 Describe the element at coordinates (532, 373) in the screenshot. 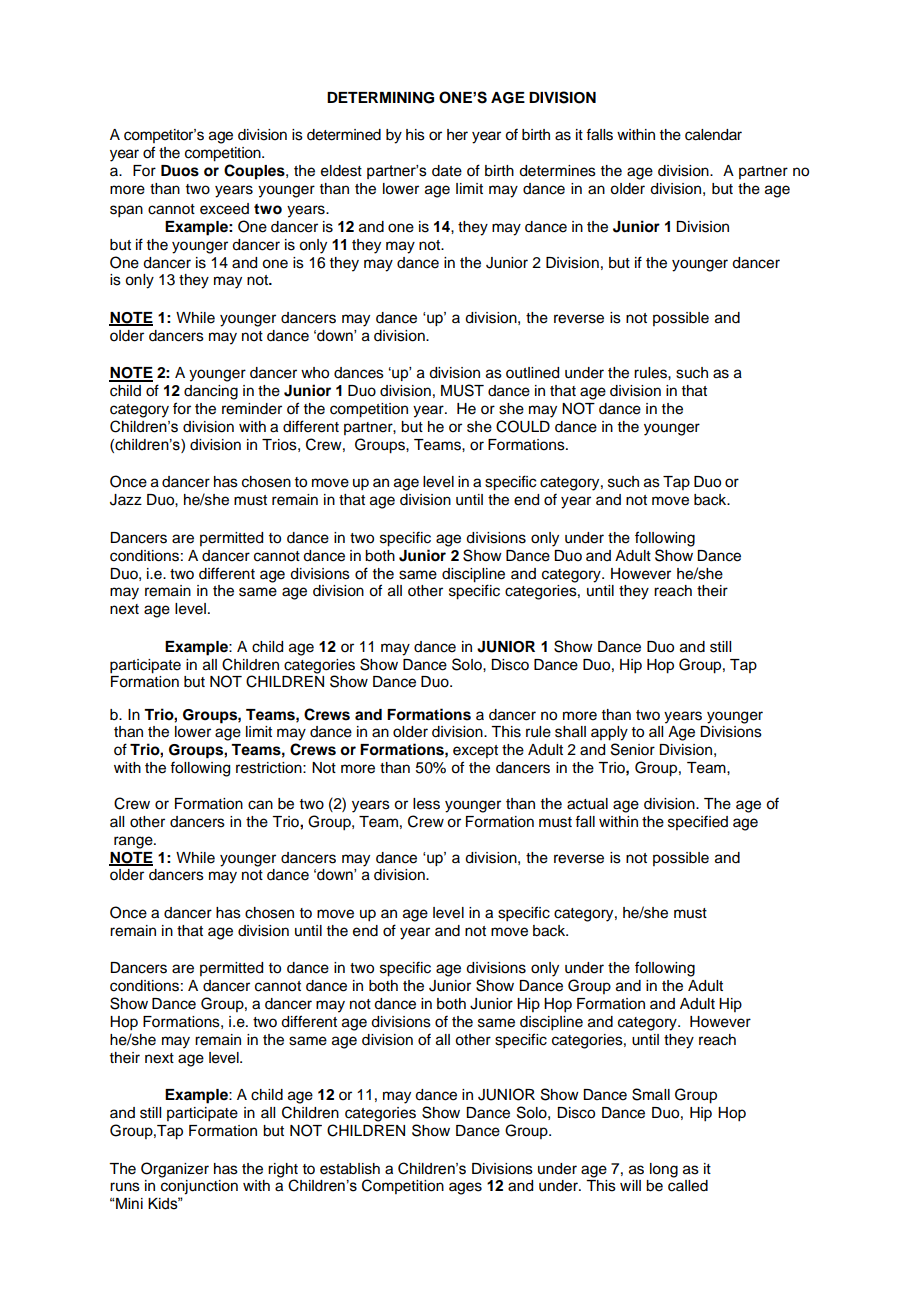

I see `outlined` at that location.
